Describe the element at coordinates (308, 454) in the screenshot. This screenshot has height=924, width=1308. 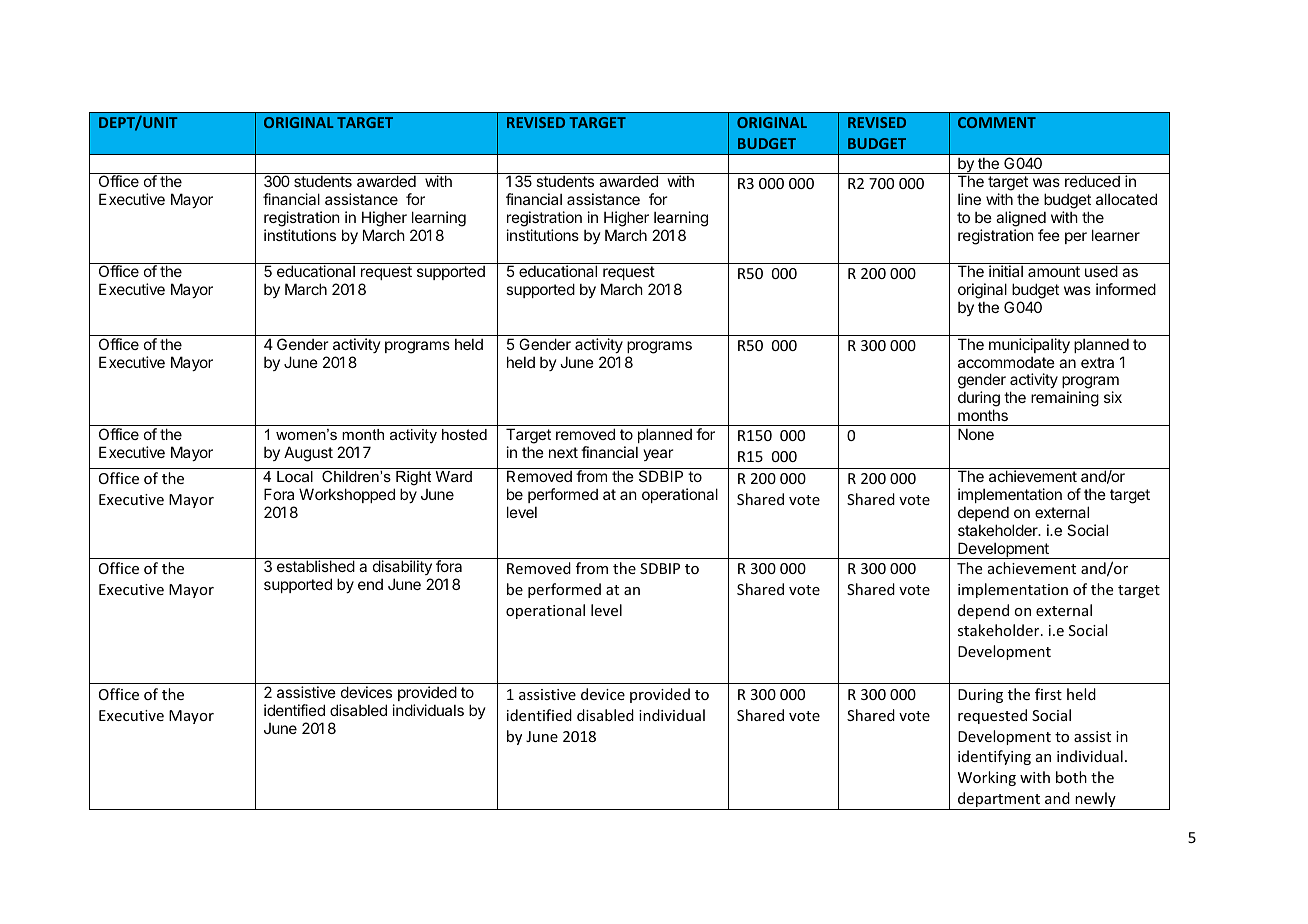
I see `August` at that location.
